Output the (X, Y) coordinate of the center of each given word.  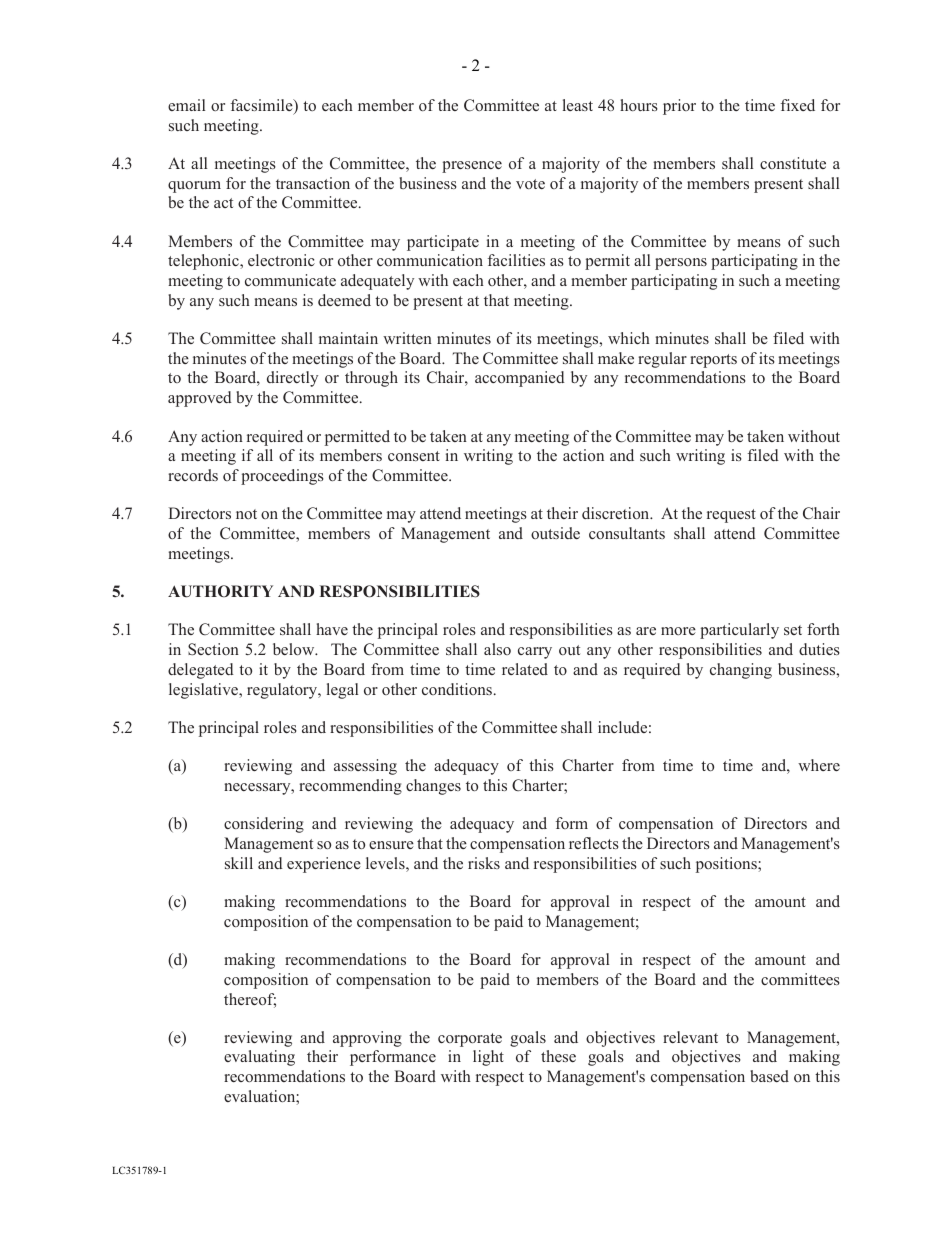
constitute (793, 163)
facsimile (263, 106)
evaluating (259, 1058)
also (497, 649)
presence (472, 167)
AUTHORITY (220, 591)
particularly (739, 631)
